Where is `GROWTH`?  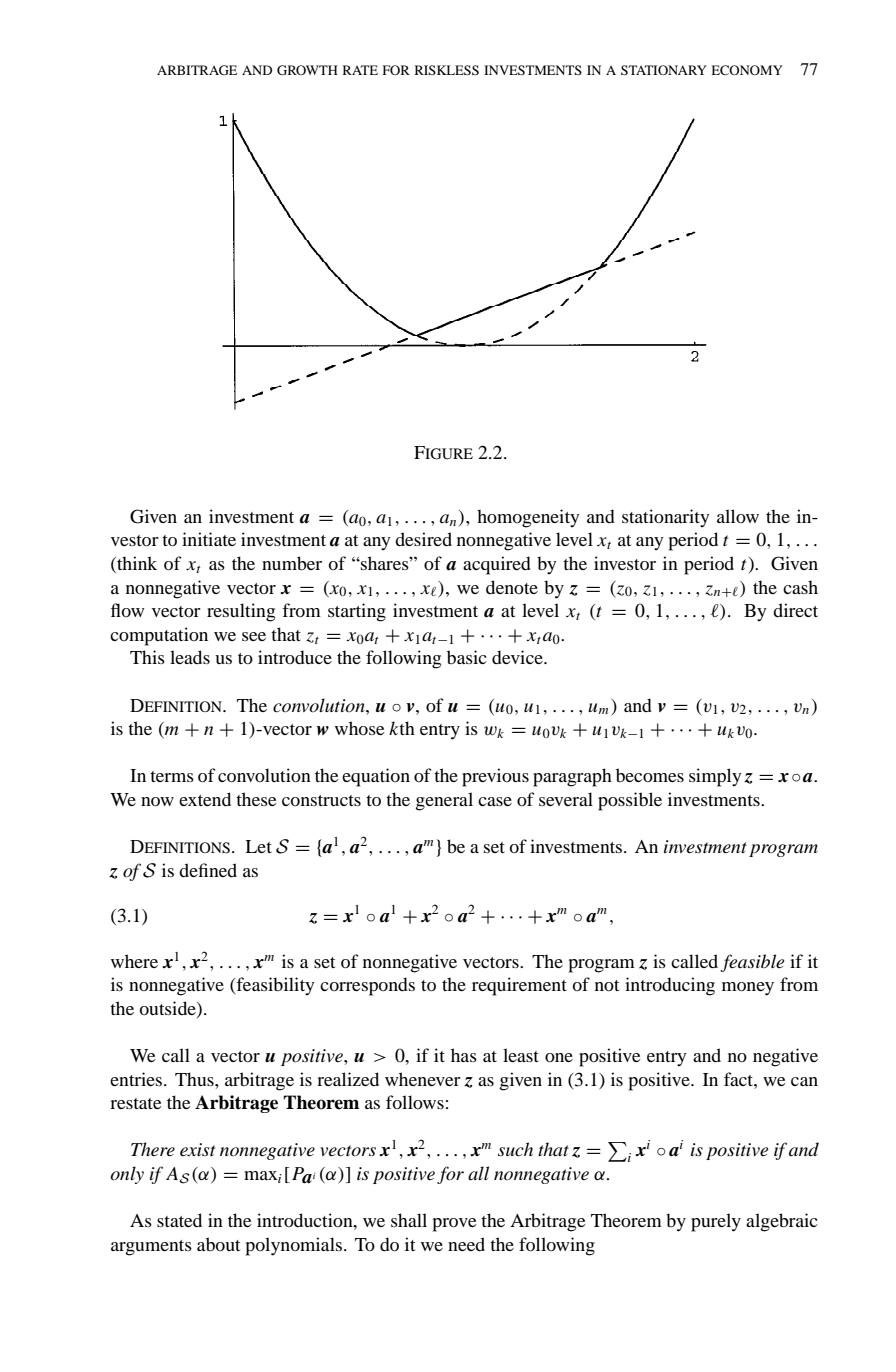 GROWTH is located at coordinates (307, 70).
